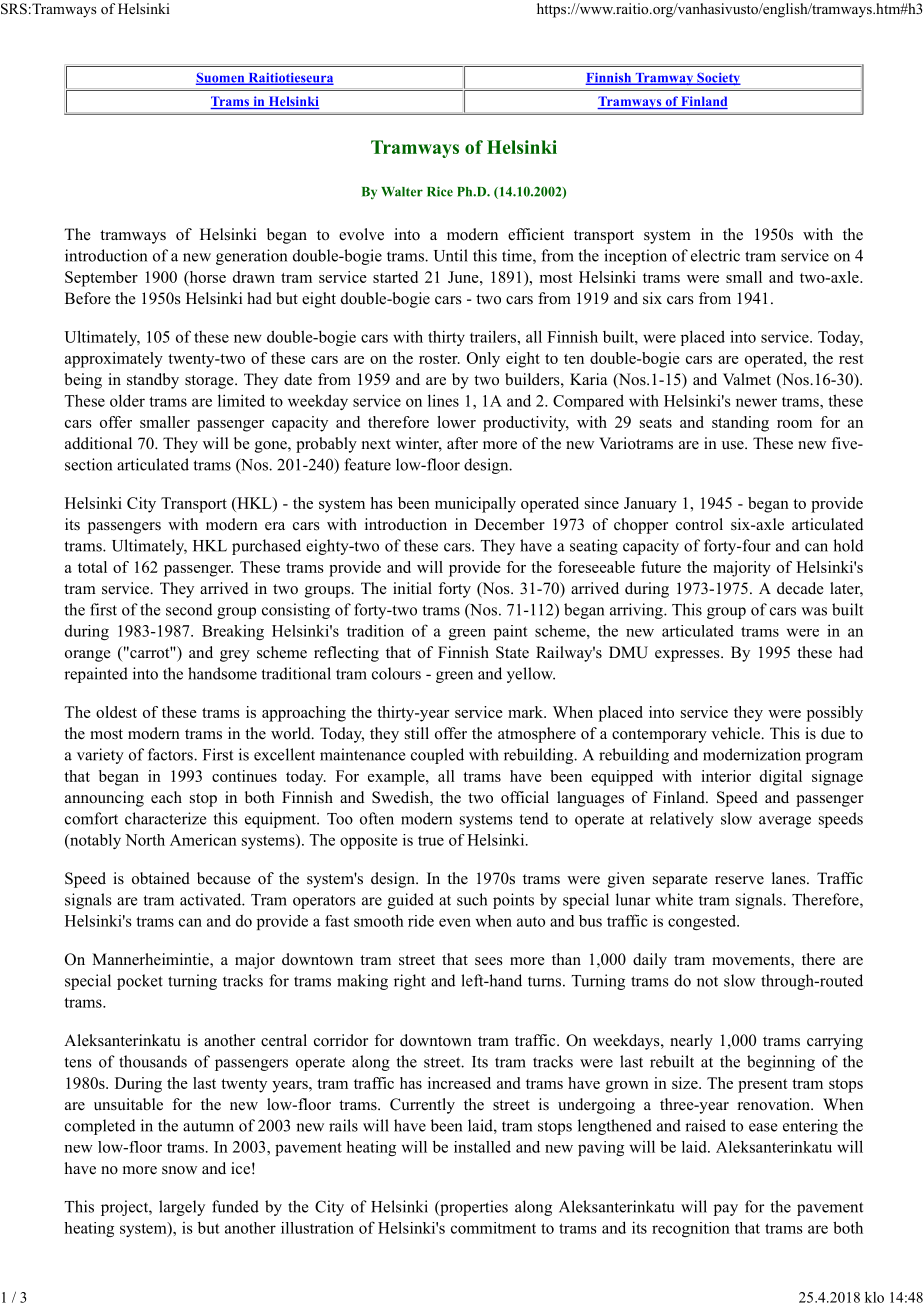 The image size is (924, 1308). Describe the element at coordinates (785, 822) in the screenshot. I see `average` at that location.
